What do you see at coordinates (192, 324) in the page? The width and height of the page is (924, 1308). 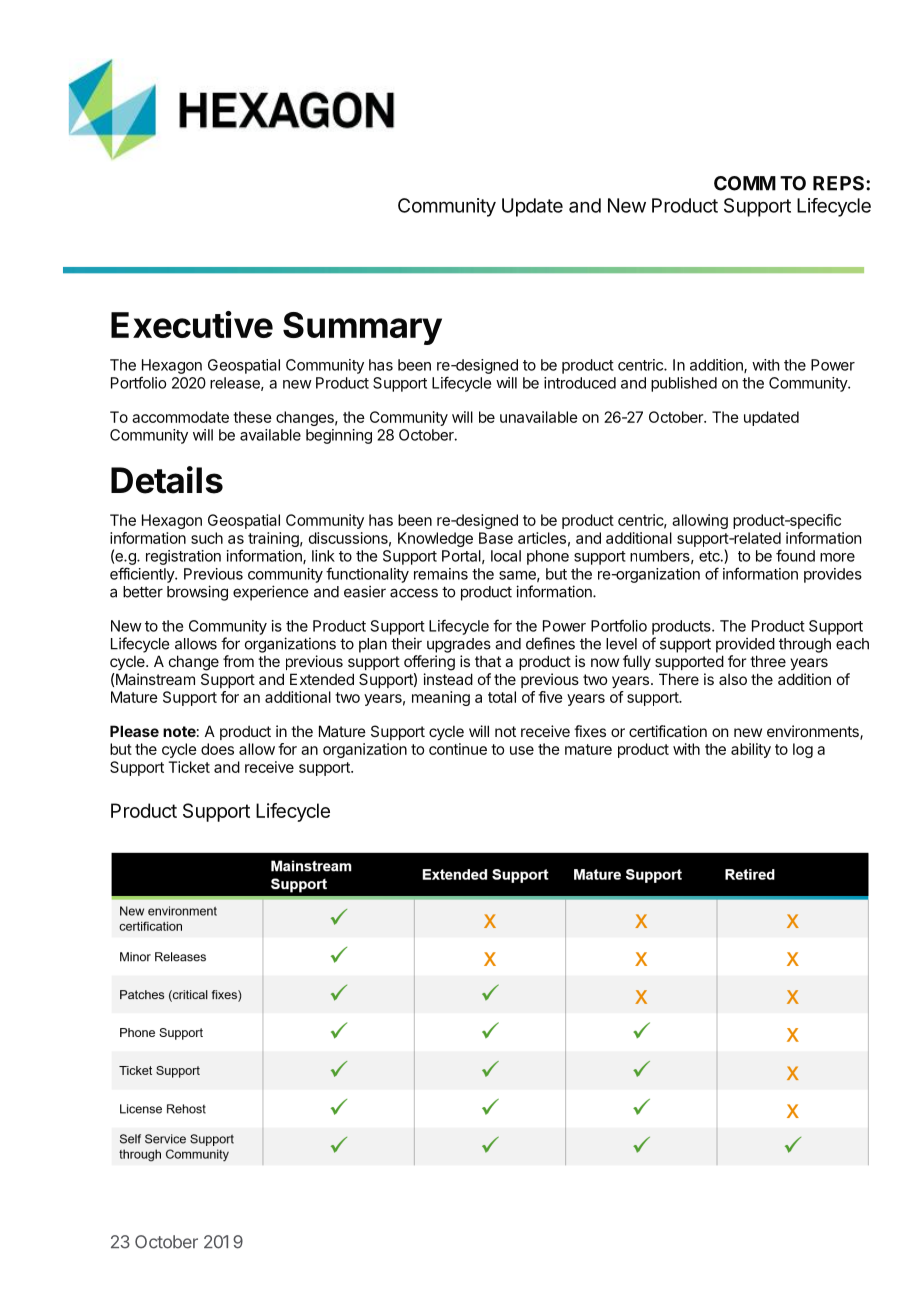 I see `Executive` at bounding box center [192, 324].
